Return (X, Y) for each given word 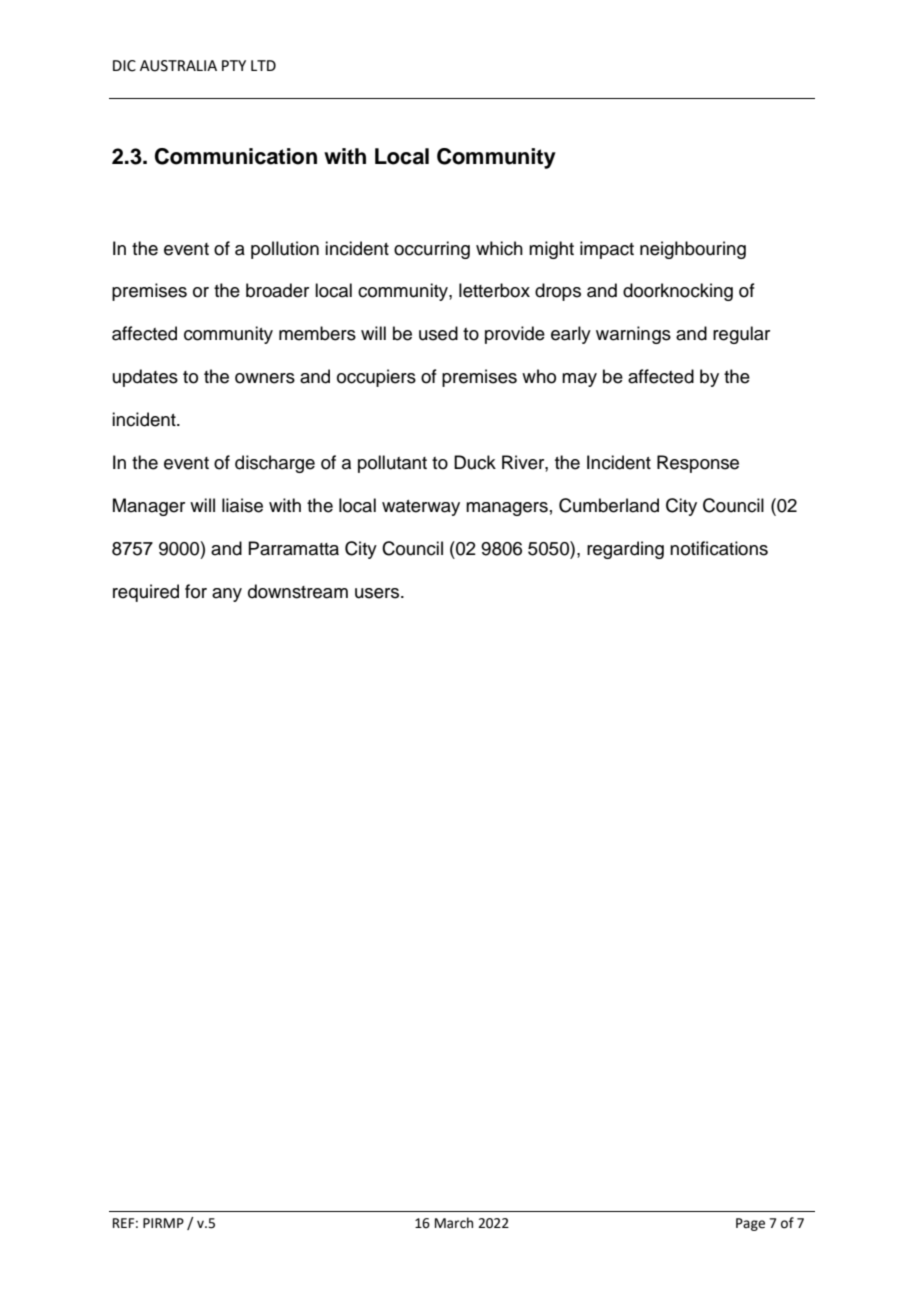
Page (750, 1224)
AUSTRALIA (178, 66)
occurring (432, 250)
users (377, 593)
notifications (719, 548)
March (454, 1223)
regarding (625, 550)
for (196, 591)
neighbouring (693, 250)
